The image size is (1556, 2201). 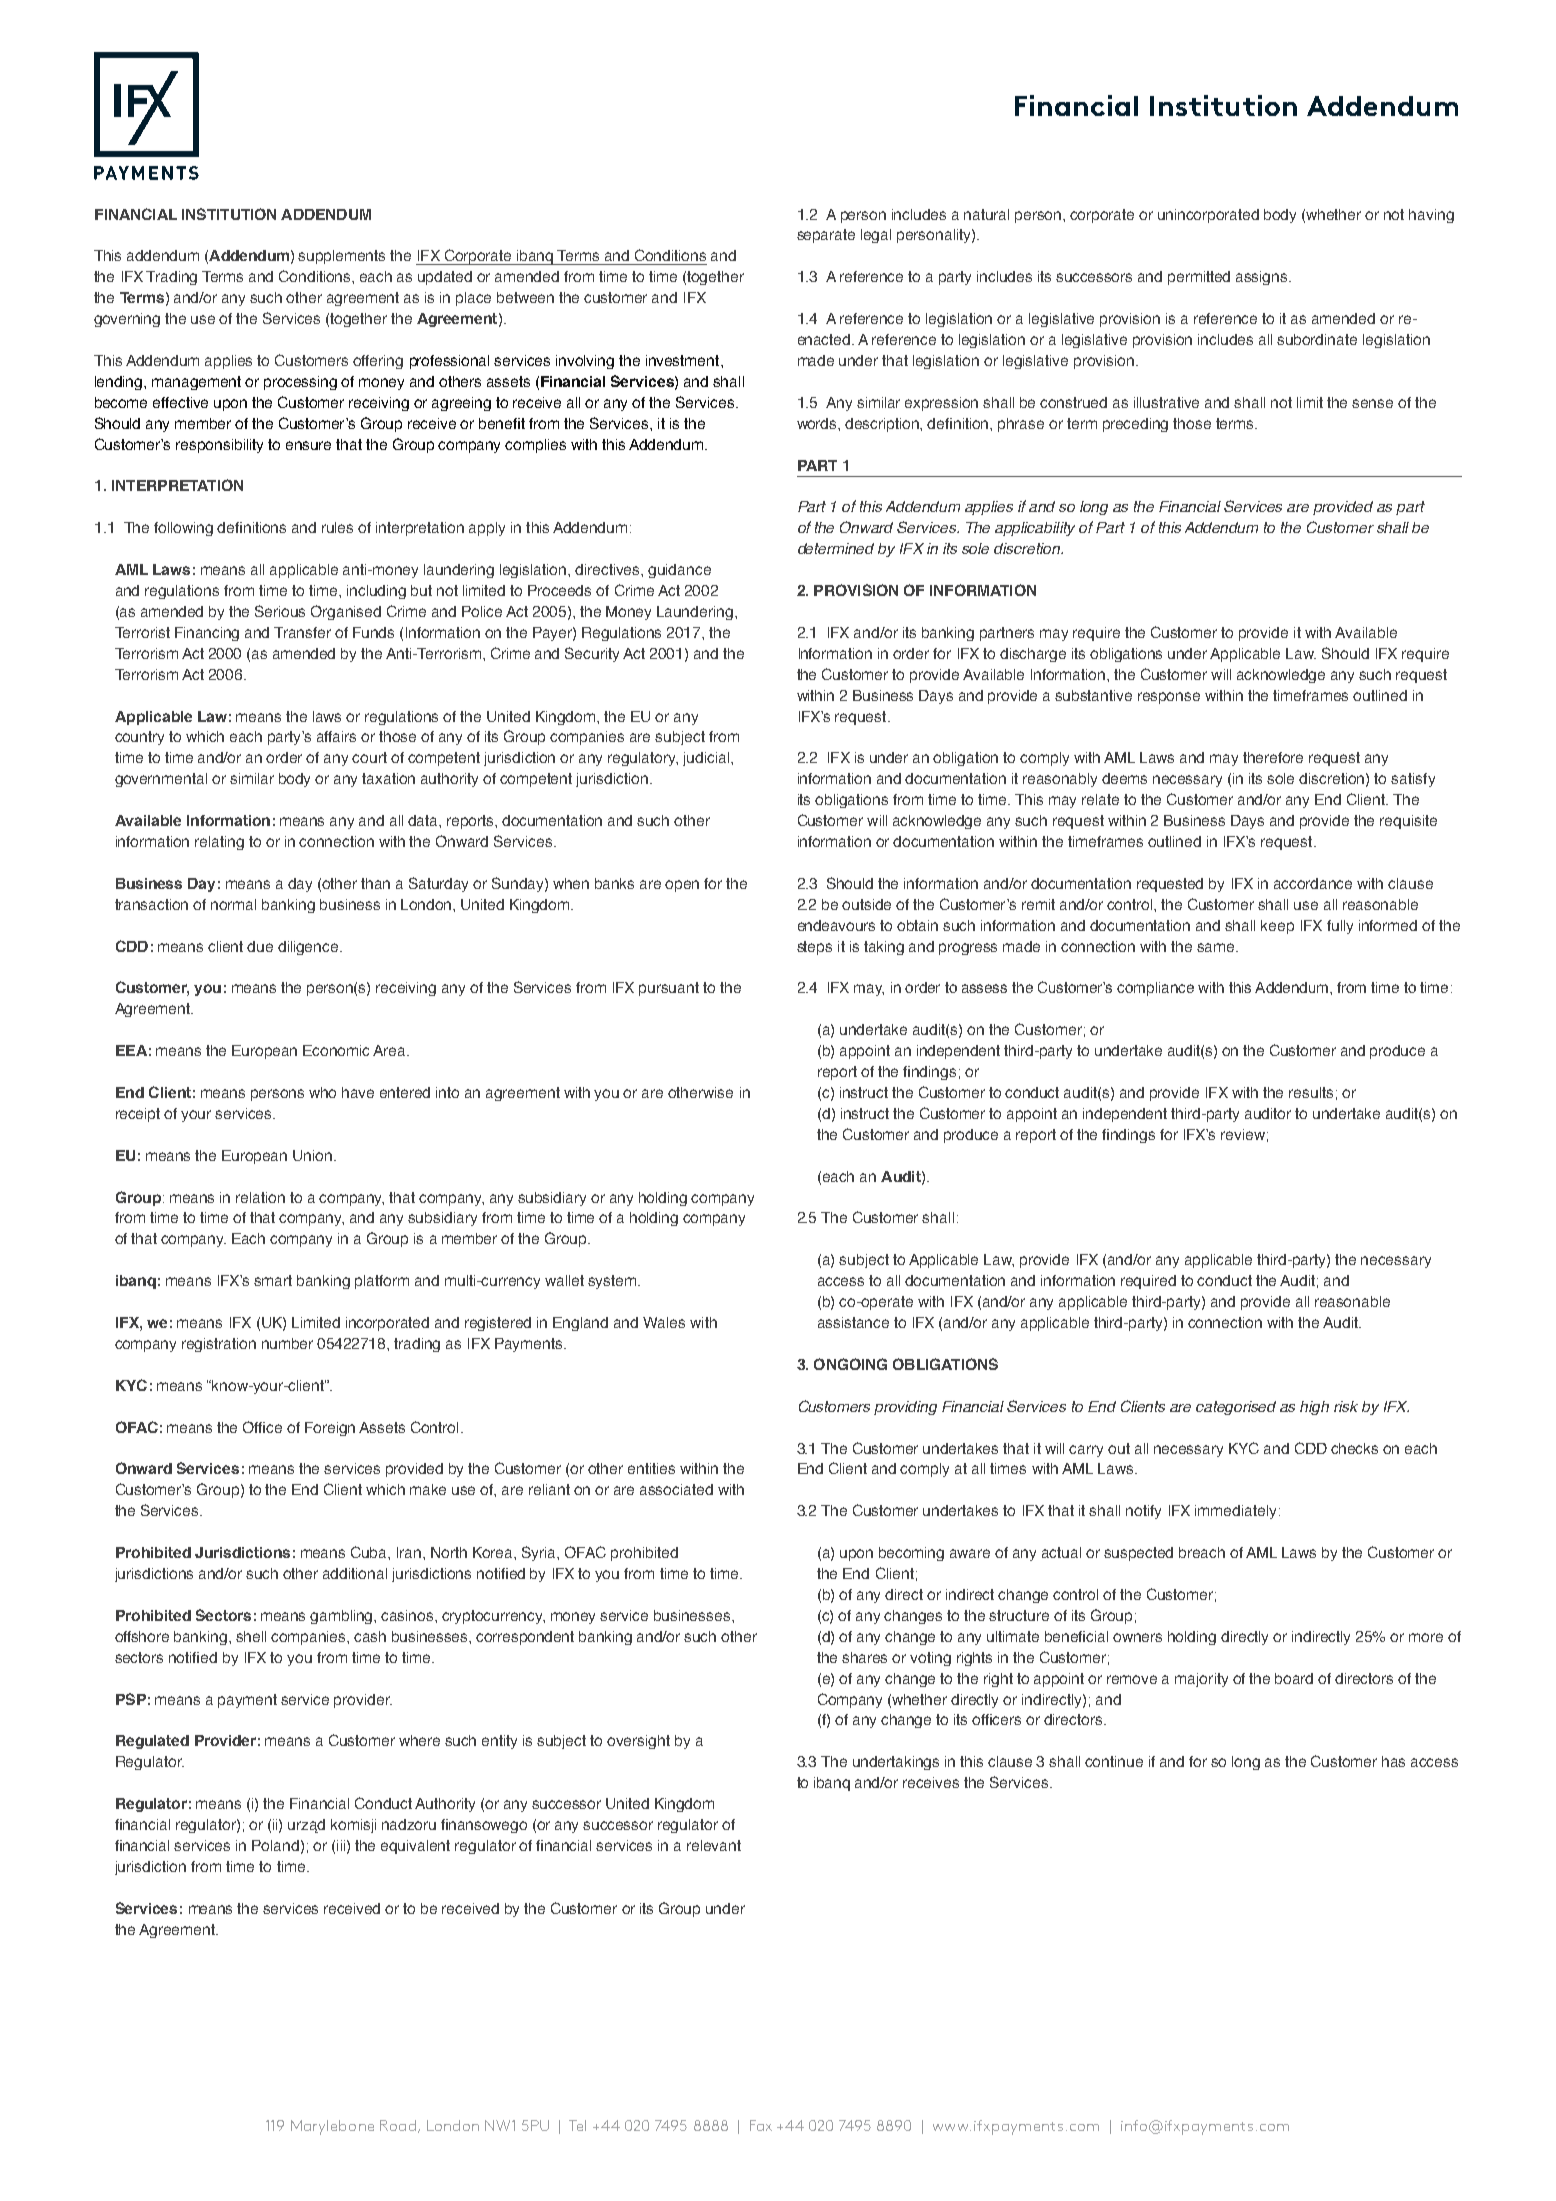 What do you see at coordinates (1393, 1761) in the page?
I see `has` at bounding box center [1393, 1761].
